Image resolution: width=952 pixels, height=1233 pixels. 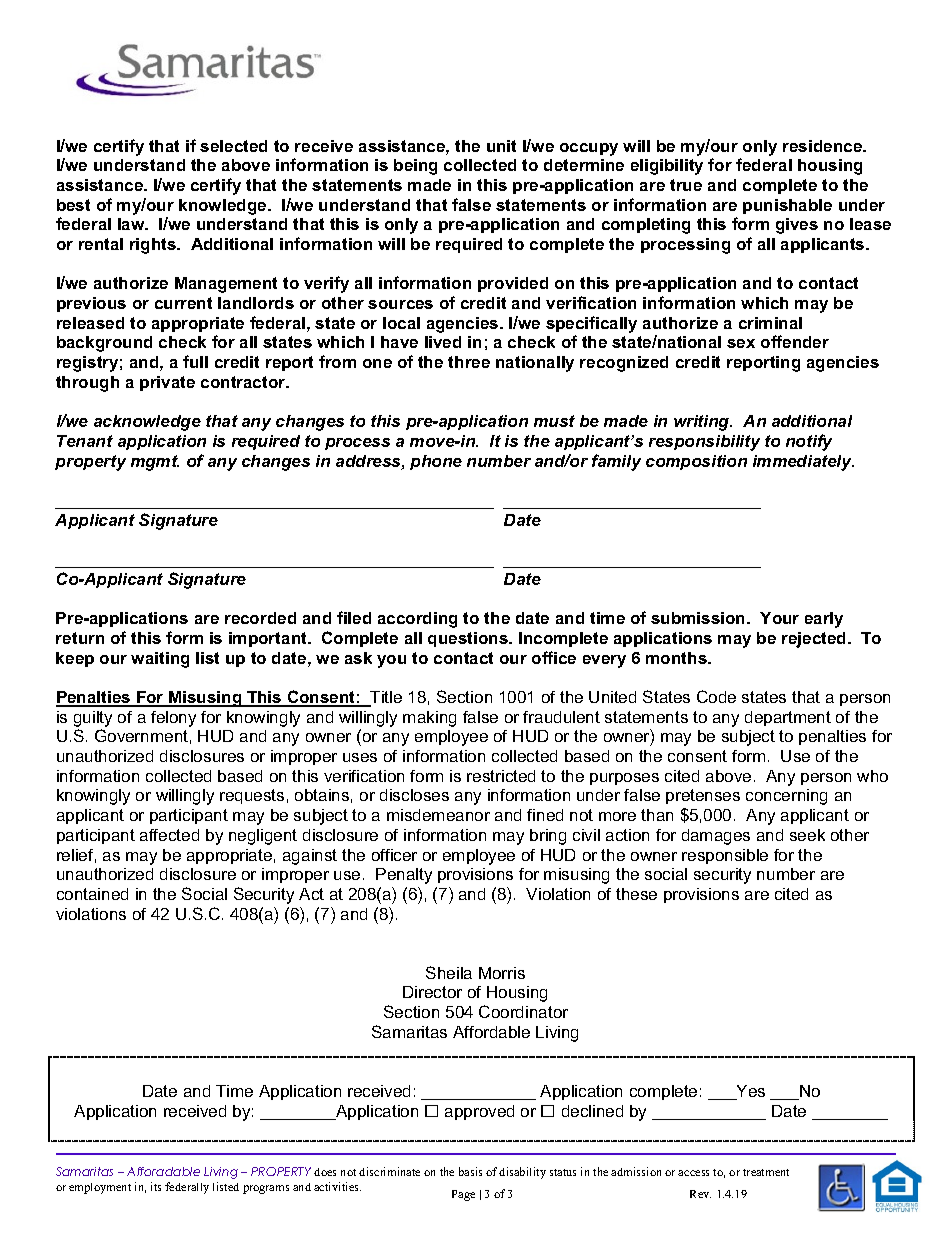 What do you see at coordinates (449, 972) in the screenshot?
I see `Sheila` at bounding box center [449, 972].
